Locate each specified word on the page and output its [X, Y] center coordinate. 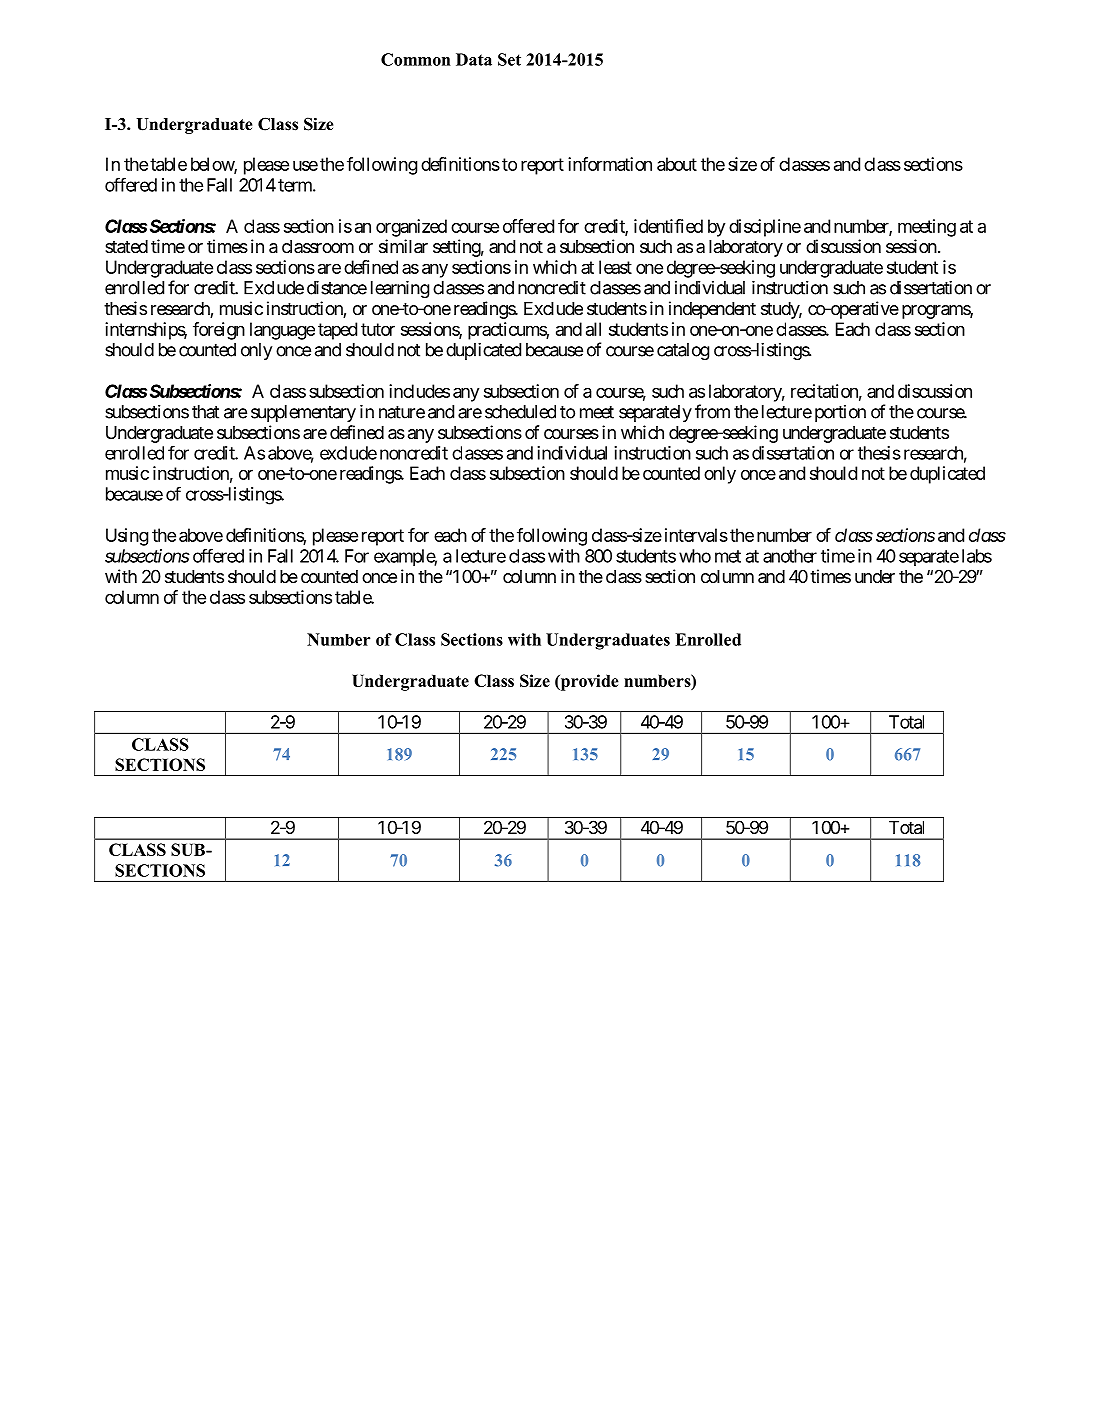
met [728, 556]
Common [416, 59]
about [677, 164]
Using [127, 537]
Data [474, 59]
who [695, 556]
